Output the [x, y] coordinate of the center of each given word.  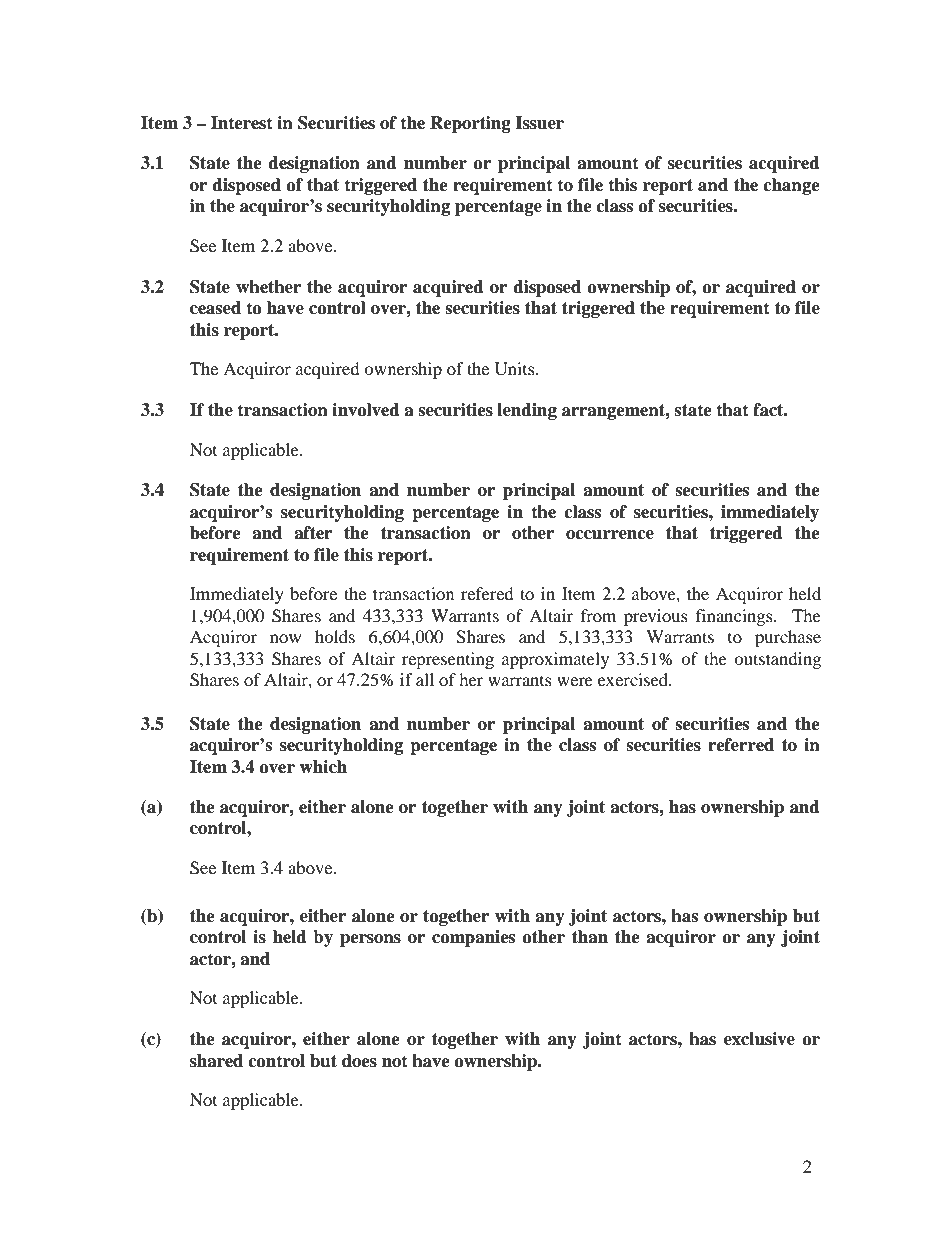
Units [516, 369]
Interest [242, 123]
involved [366, 410]
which [323, 767]
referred [741, 745]
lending [527, 411]
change [791, 186]
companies [473, 938]
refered [487, 593]
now [285, 638]
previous [656, 617]
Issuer [539, 123]
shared [216, 1061]
